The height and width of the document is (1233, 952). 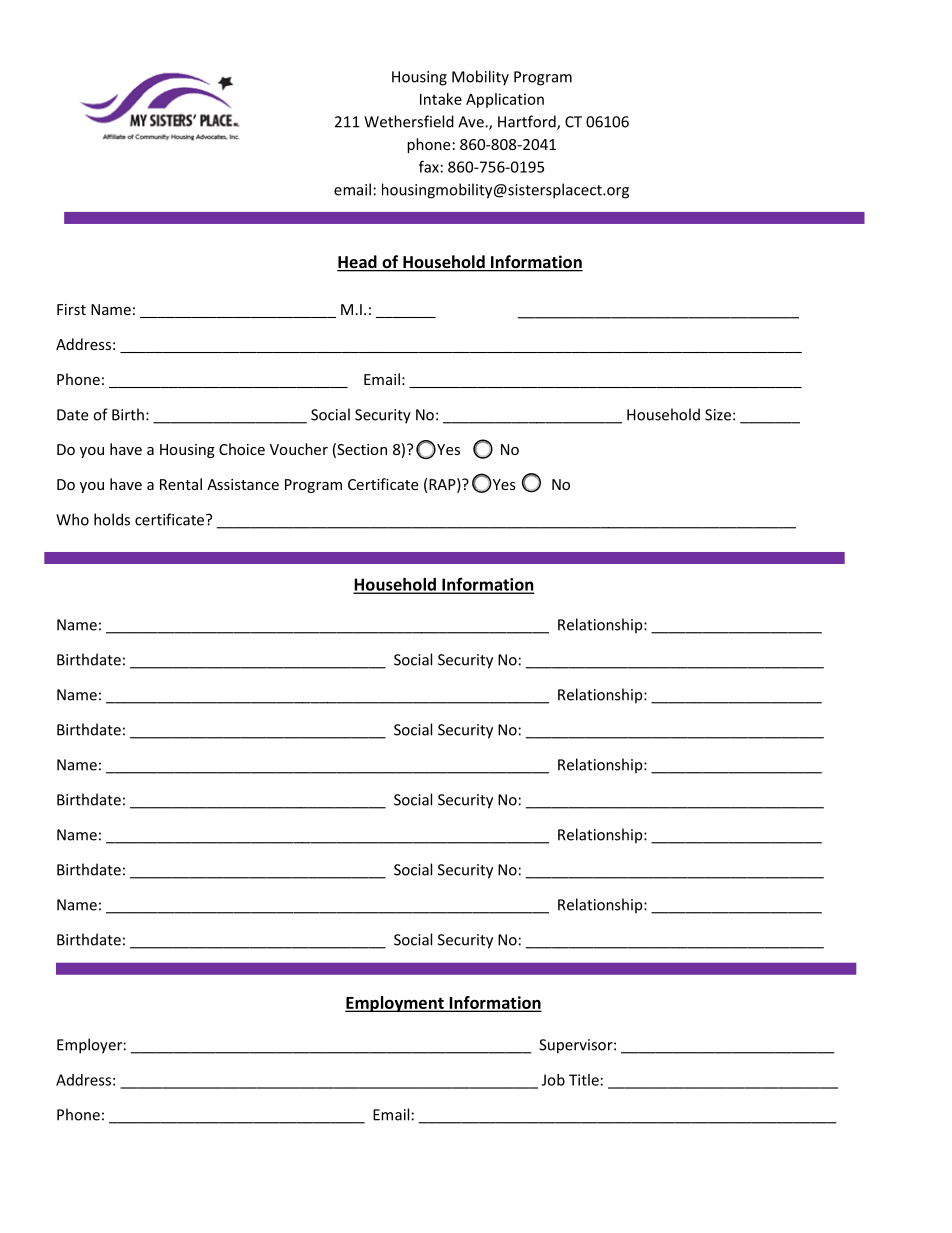 What do you see at coordinates (441, 99) in the document?
I see `Intake` at bounding box center [441, 99].
